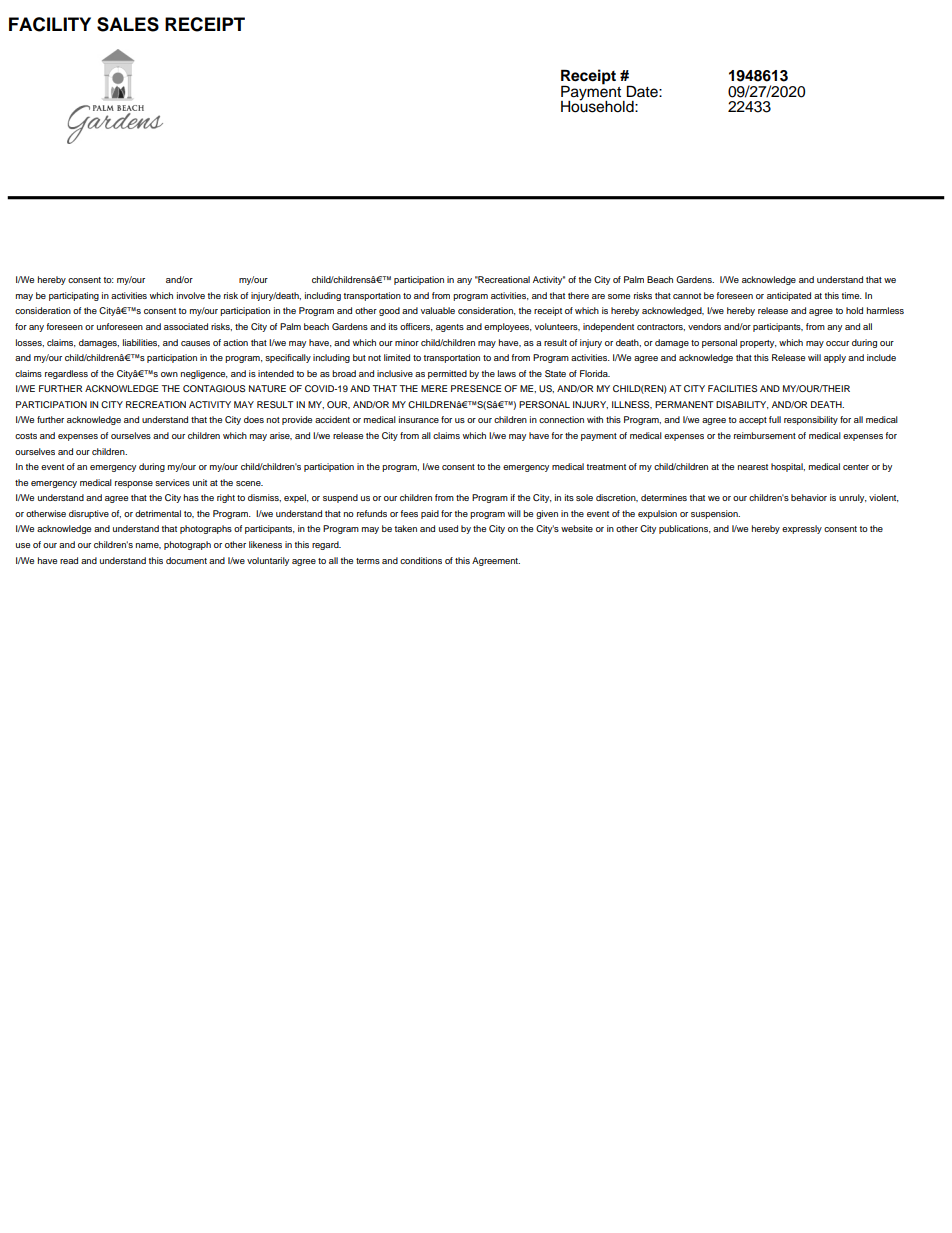 The height and width of the page is (1233, 952). I want to click on FACILITIES, so click(732, 388).
